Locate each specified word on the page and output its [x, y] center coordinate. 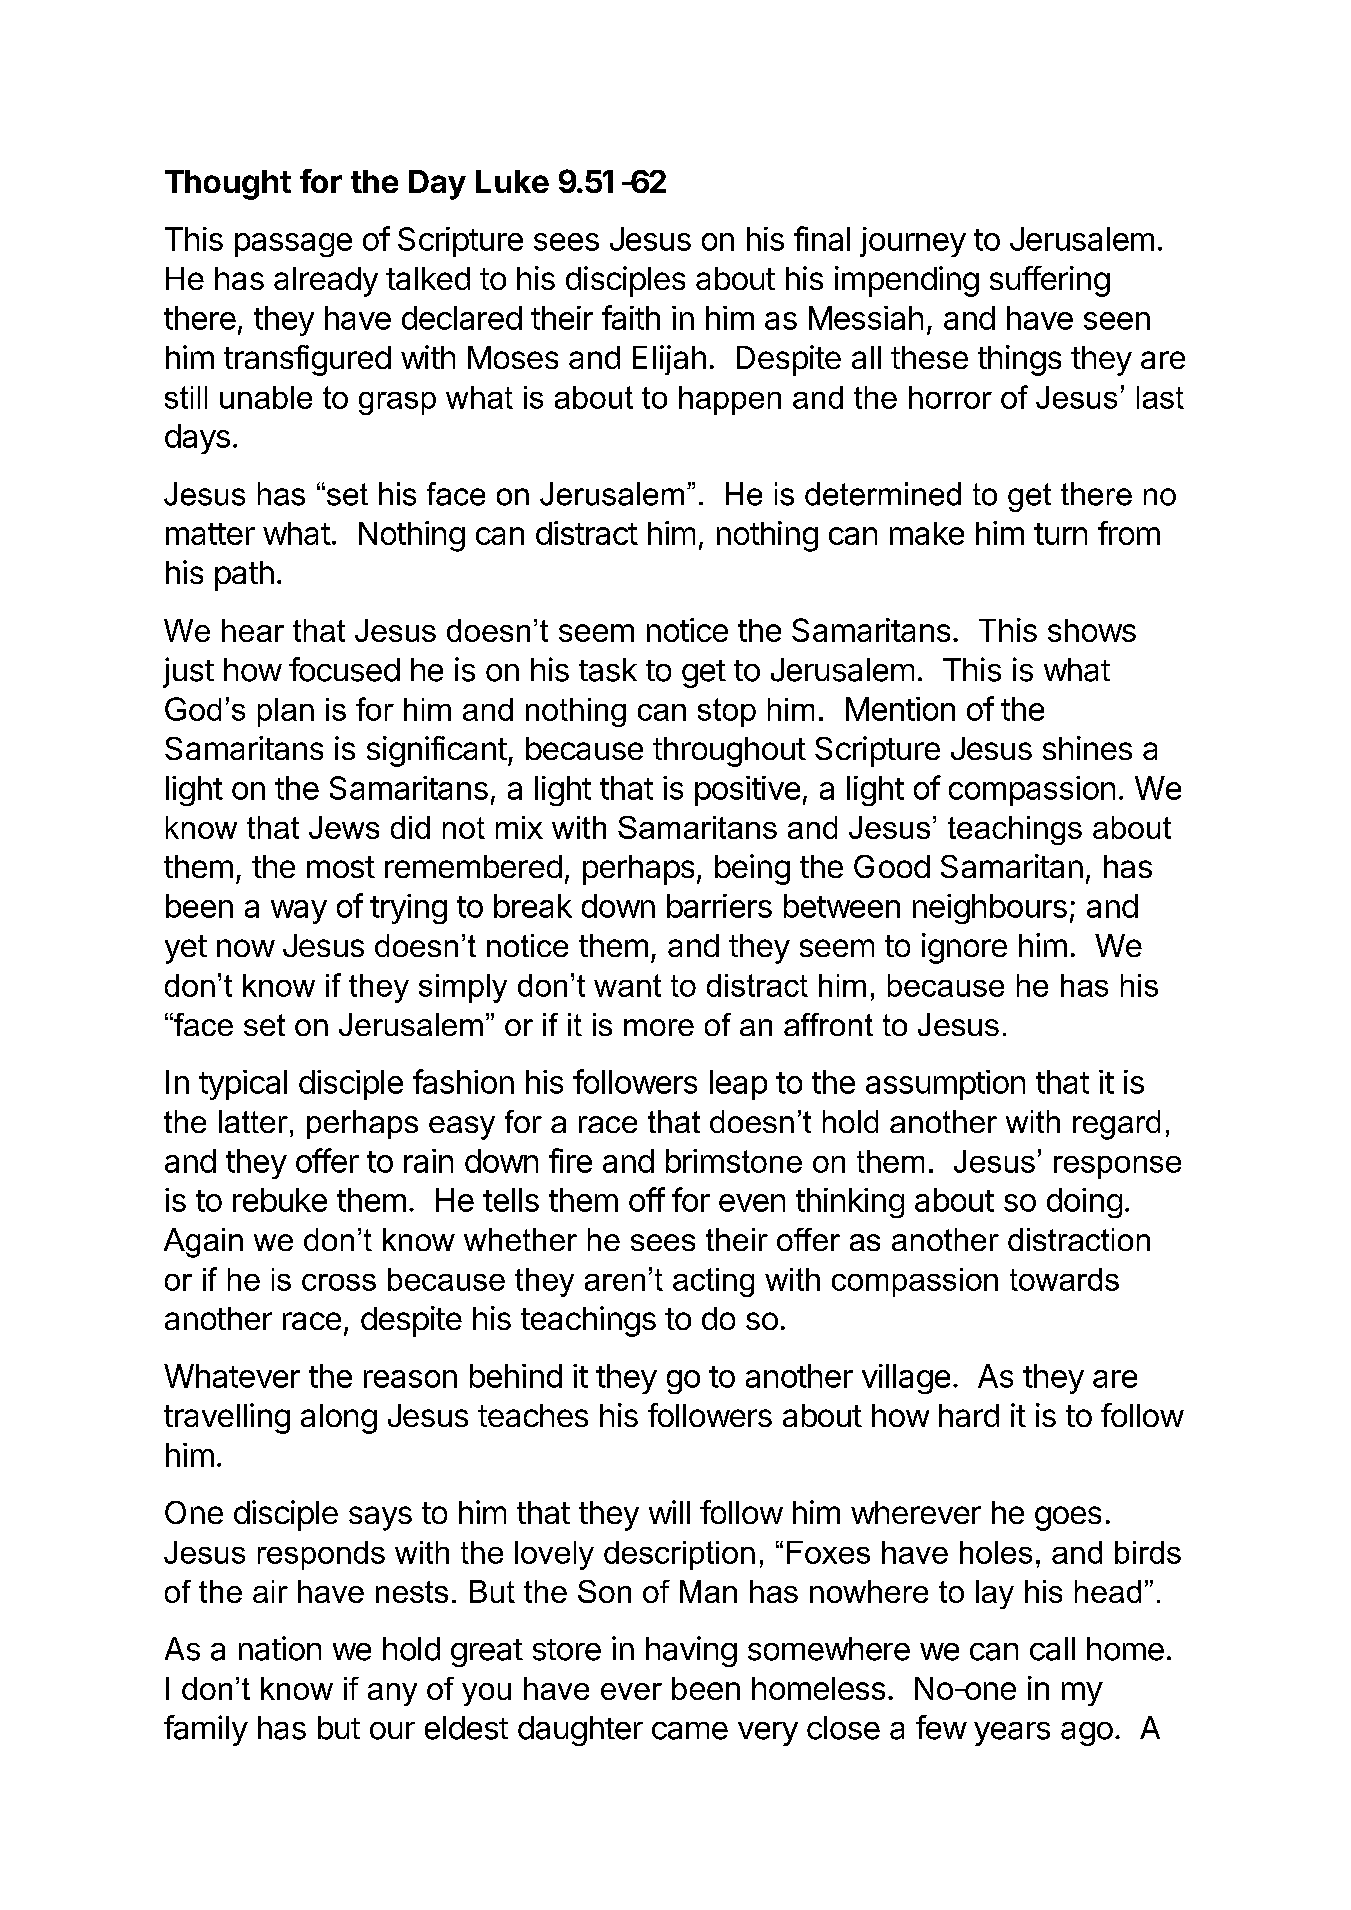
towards [1064, 1279]
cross [339, 1282]
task [608, 670]
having [691, 1651]
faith [631, 317]
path [244, 576]
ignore [964, 948]
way [299, 912]
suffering [1050, 281]
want [627, 985]
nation [280, 1648]
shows [1092, 630]
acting [713, 1282]
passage [293, 245]
